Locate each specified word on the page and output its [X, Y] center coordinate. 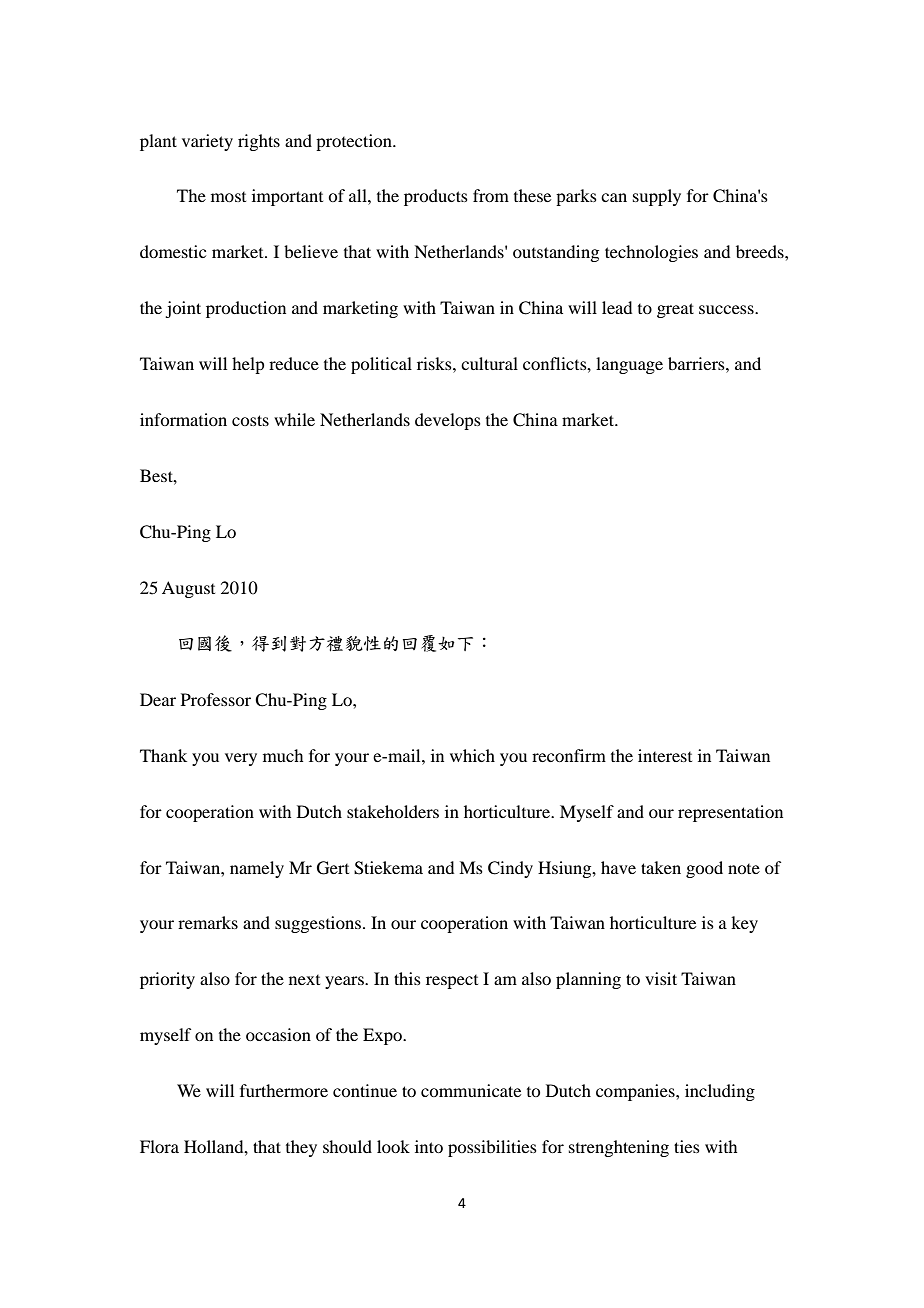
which [472, 755]
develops [448, 421]
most [228, 197]
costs [250, 420]
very [241, 759]
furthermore [284, 1090]
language [629, 365]
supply [657, 197]
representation [730, 813]
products [436, 197]
